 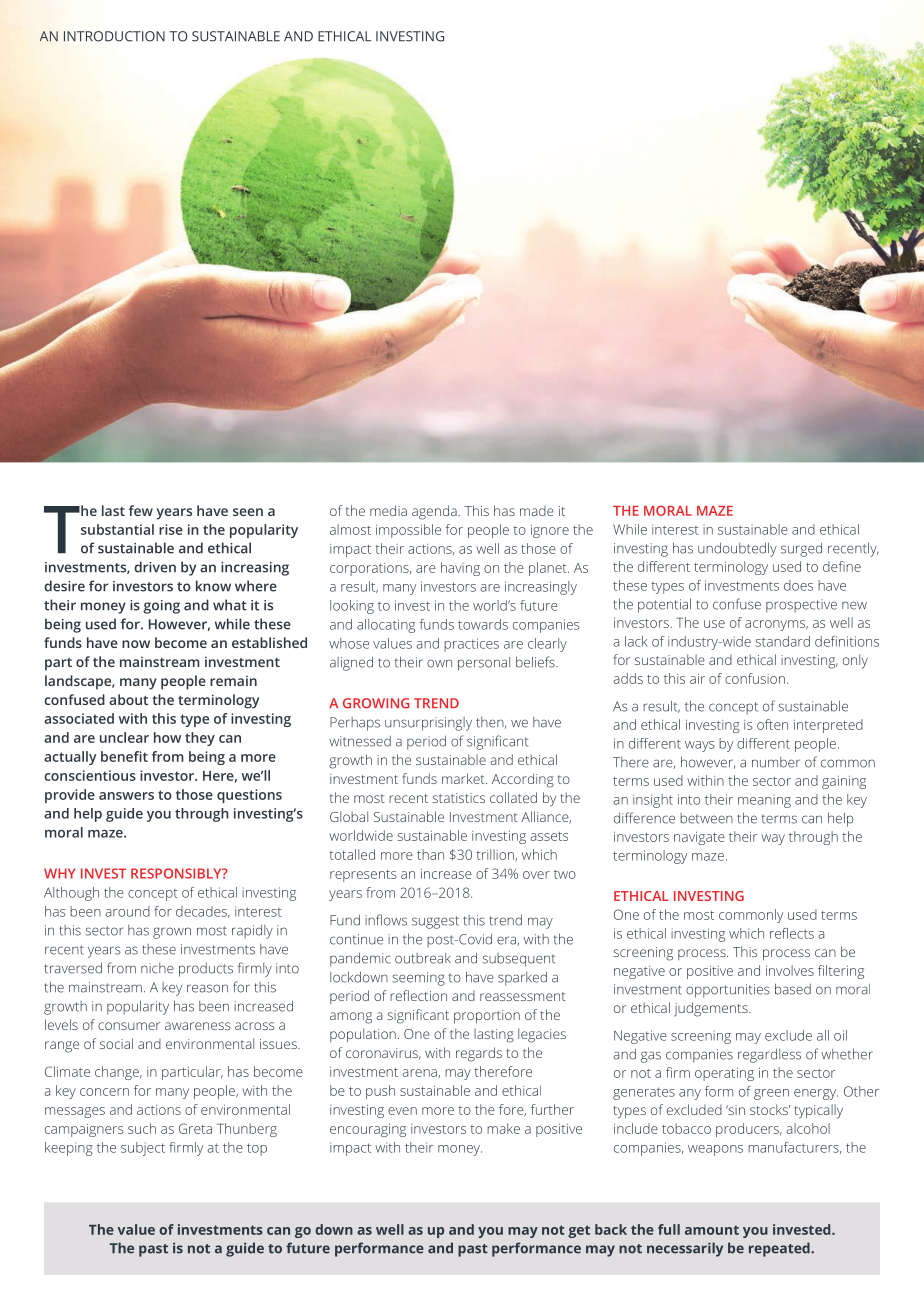 What do you see at coordinates (430, 854) in the screenshot?
I see `than` at bounding box center [430, 854].
